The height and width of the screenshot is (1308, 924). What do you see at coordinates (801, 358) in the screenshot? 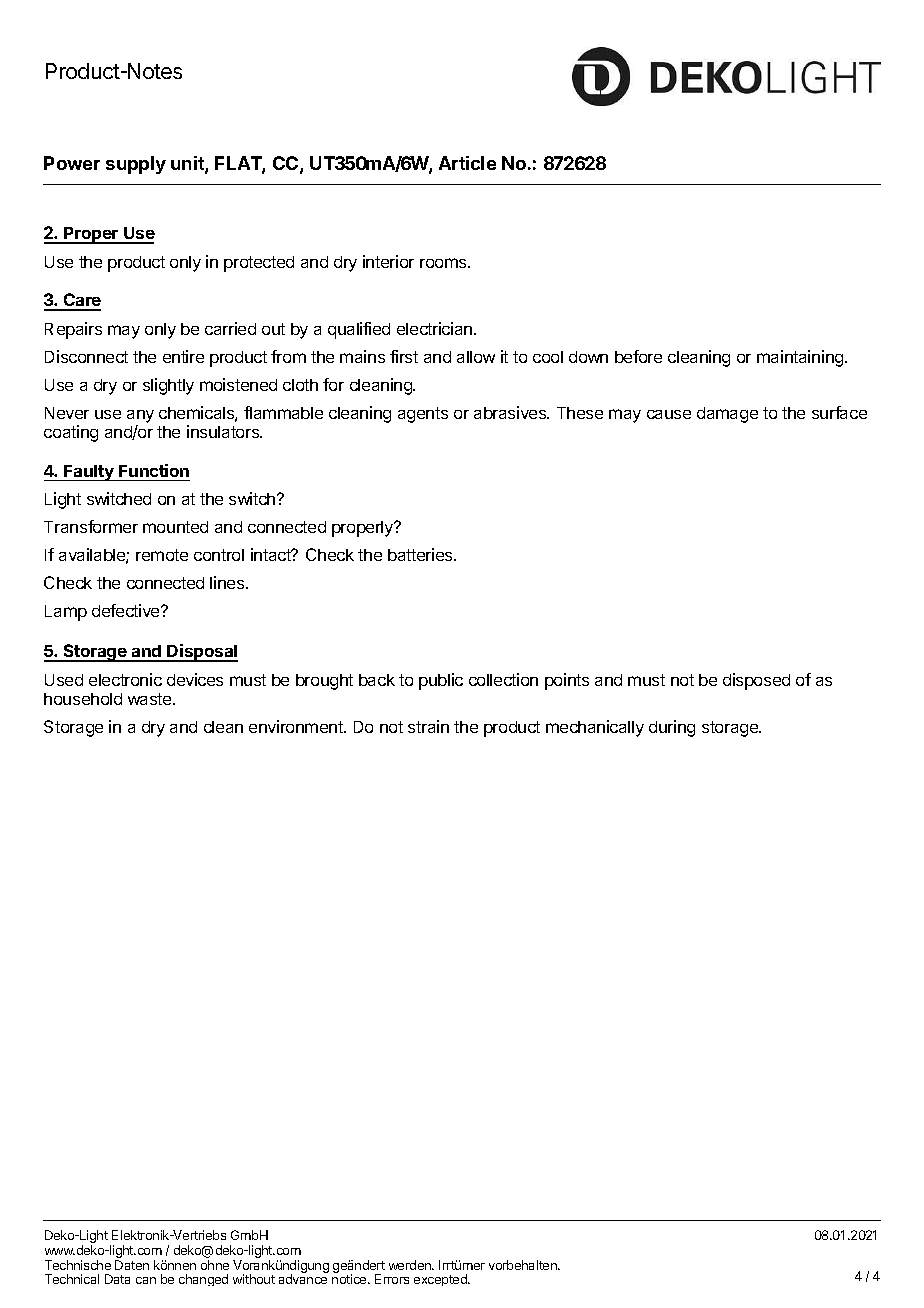
I see `maintaining` at bounding box center [801, 358].
